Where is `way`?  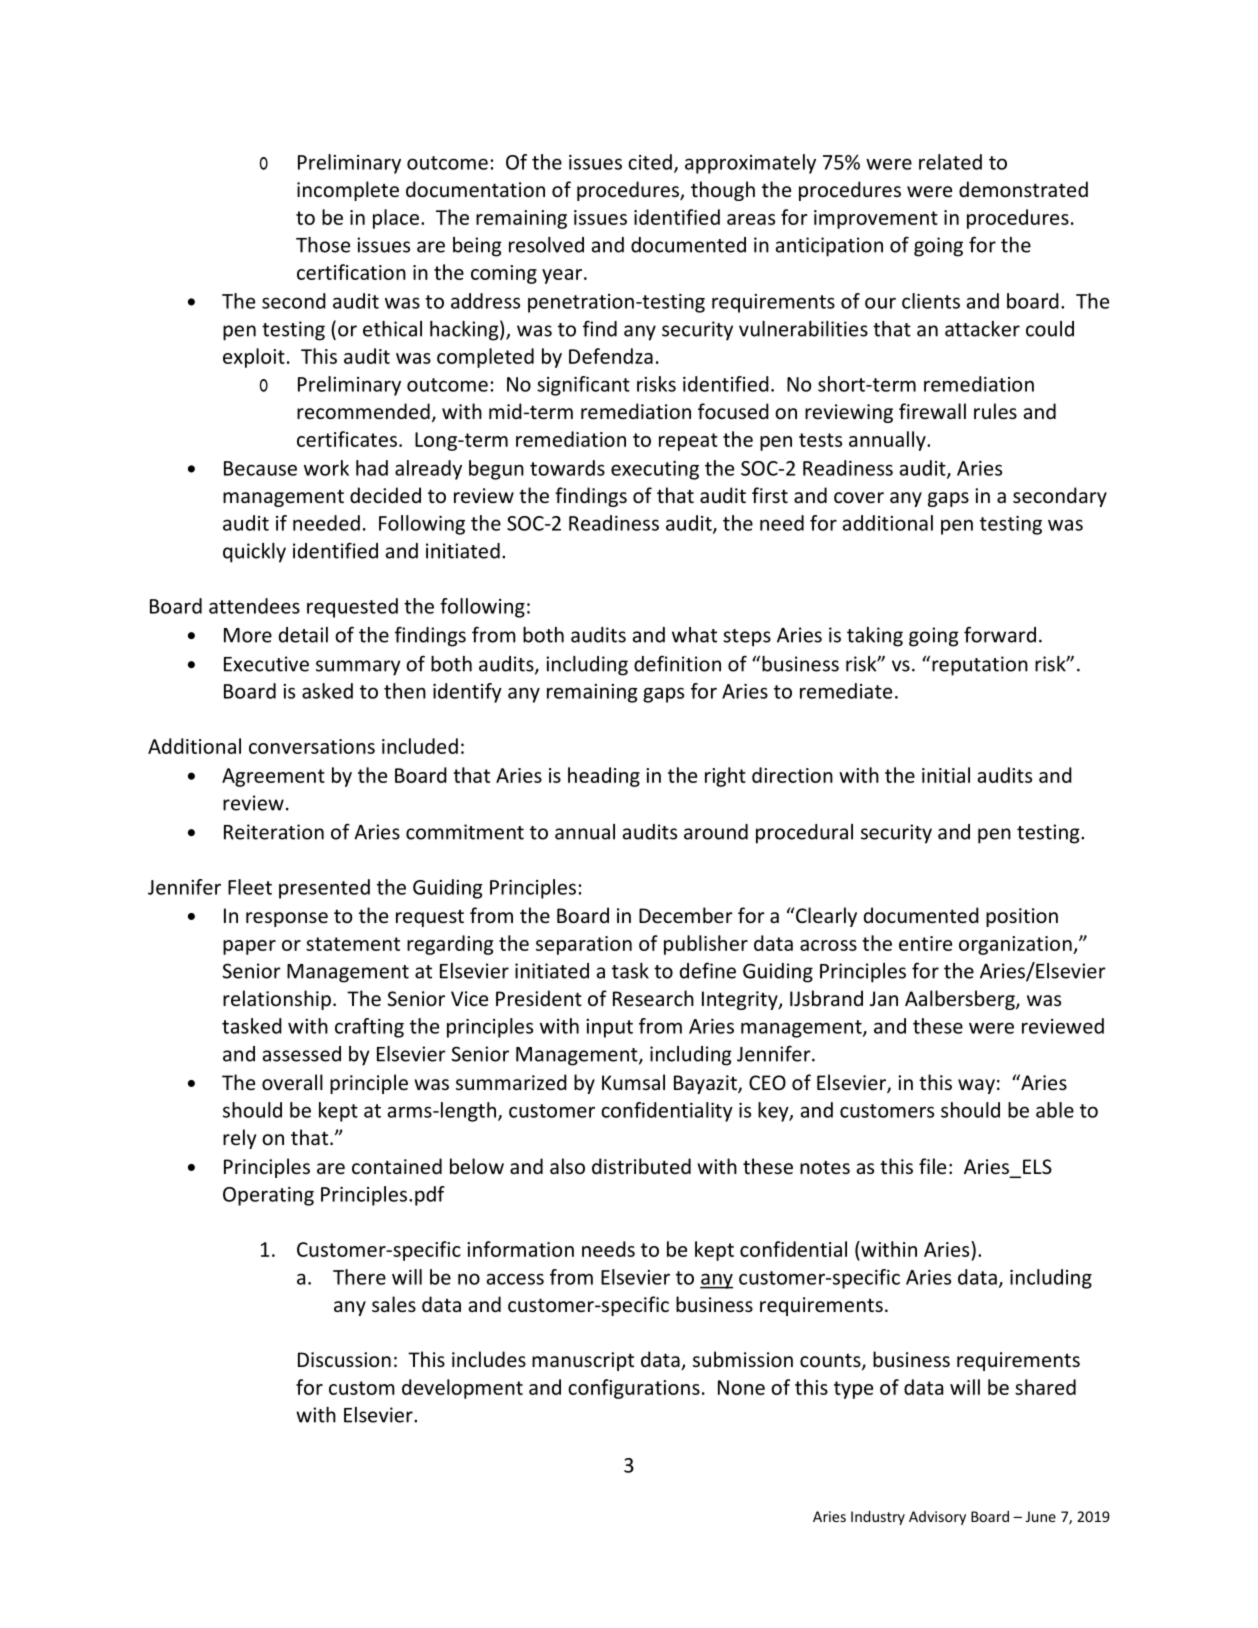 way is located at coordinates (976, 1086).
